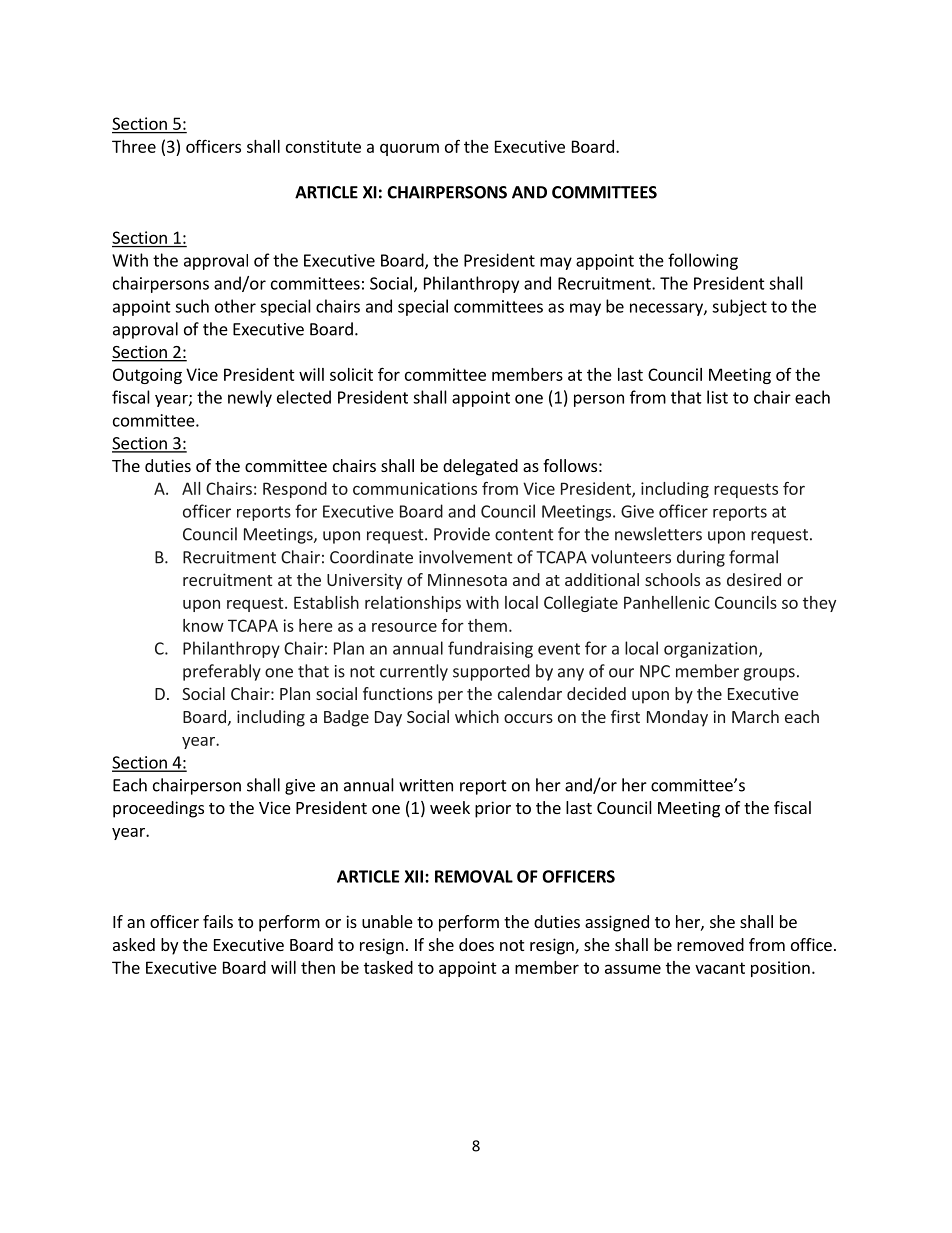 The width and height of the document is (952, 1233). Describe the element at coordinates (753, 557) in the document. I see `formal` at that location.
